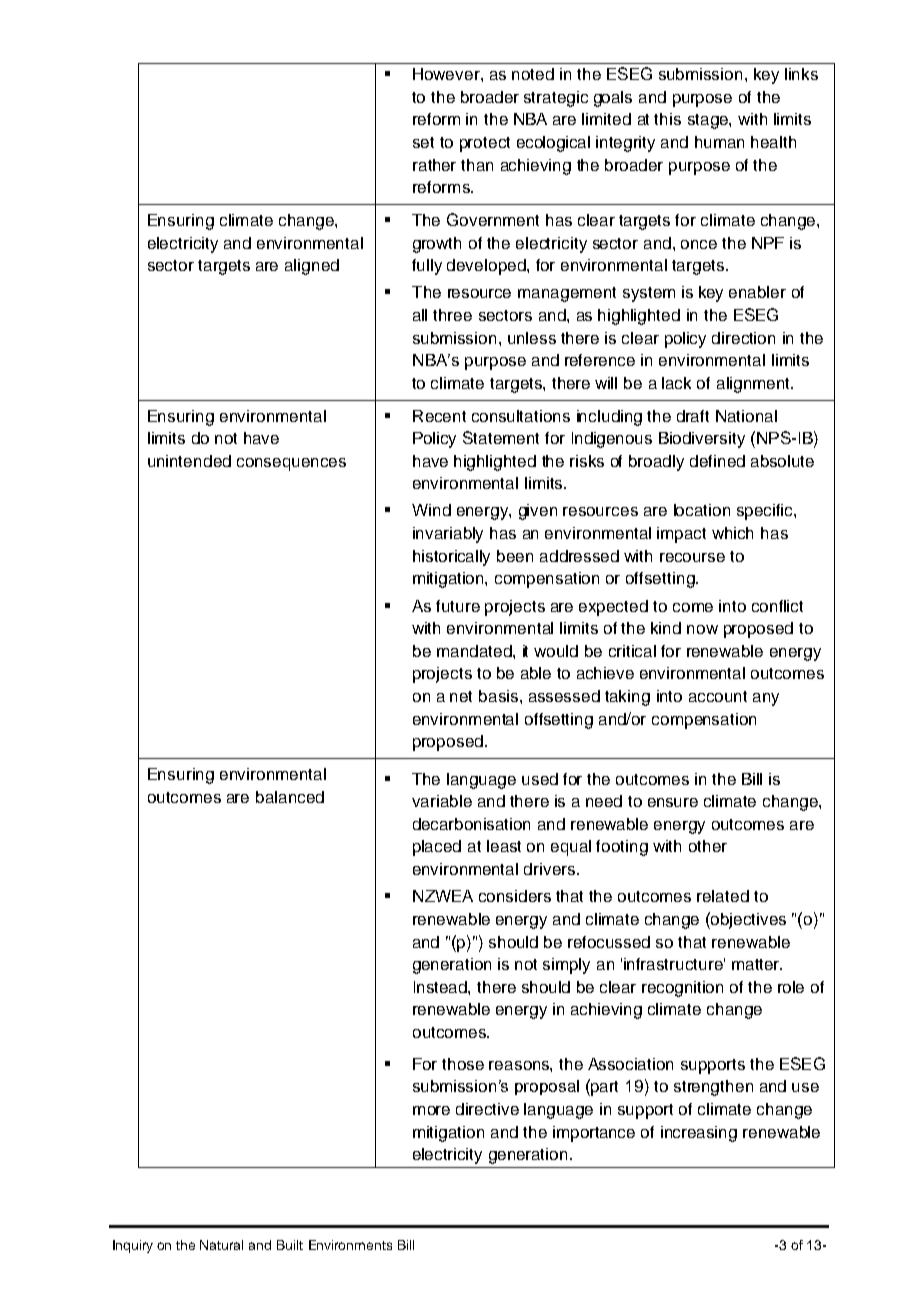 This screenshot has width=924, height=1308. I want to click on directive, so click(487, 1109).
